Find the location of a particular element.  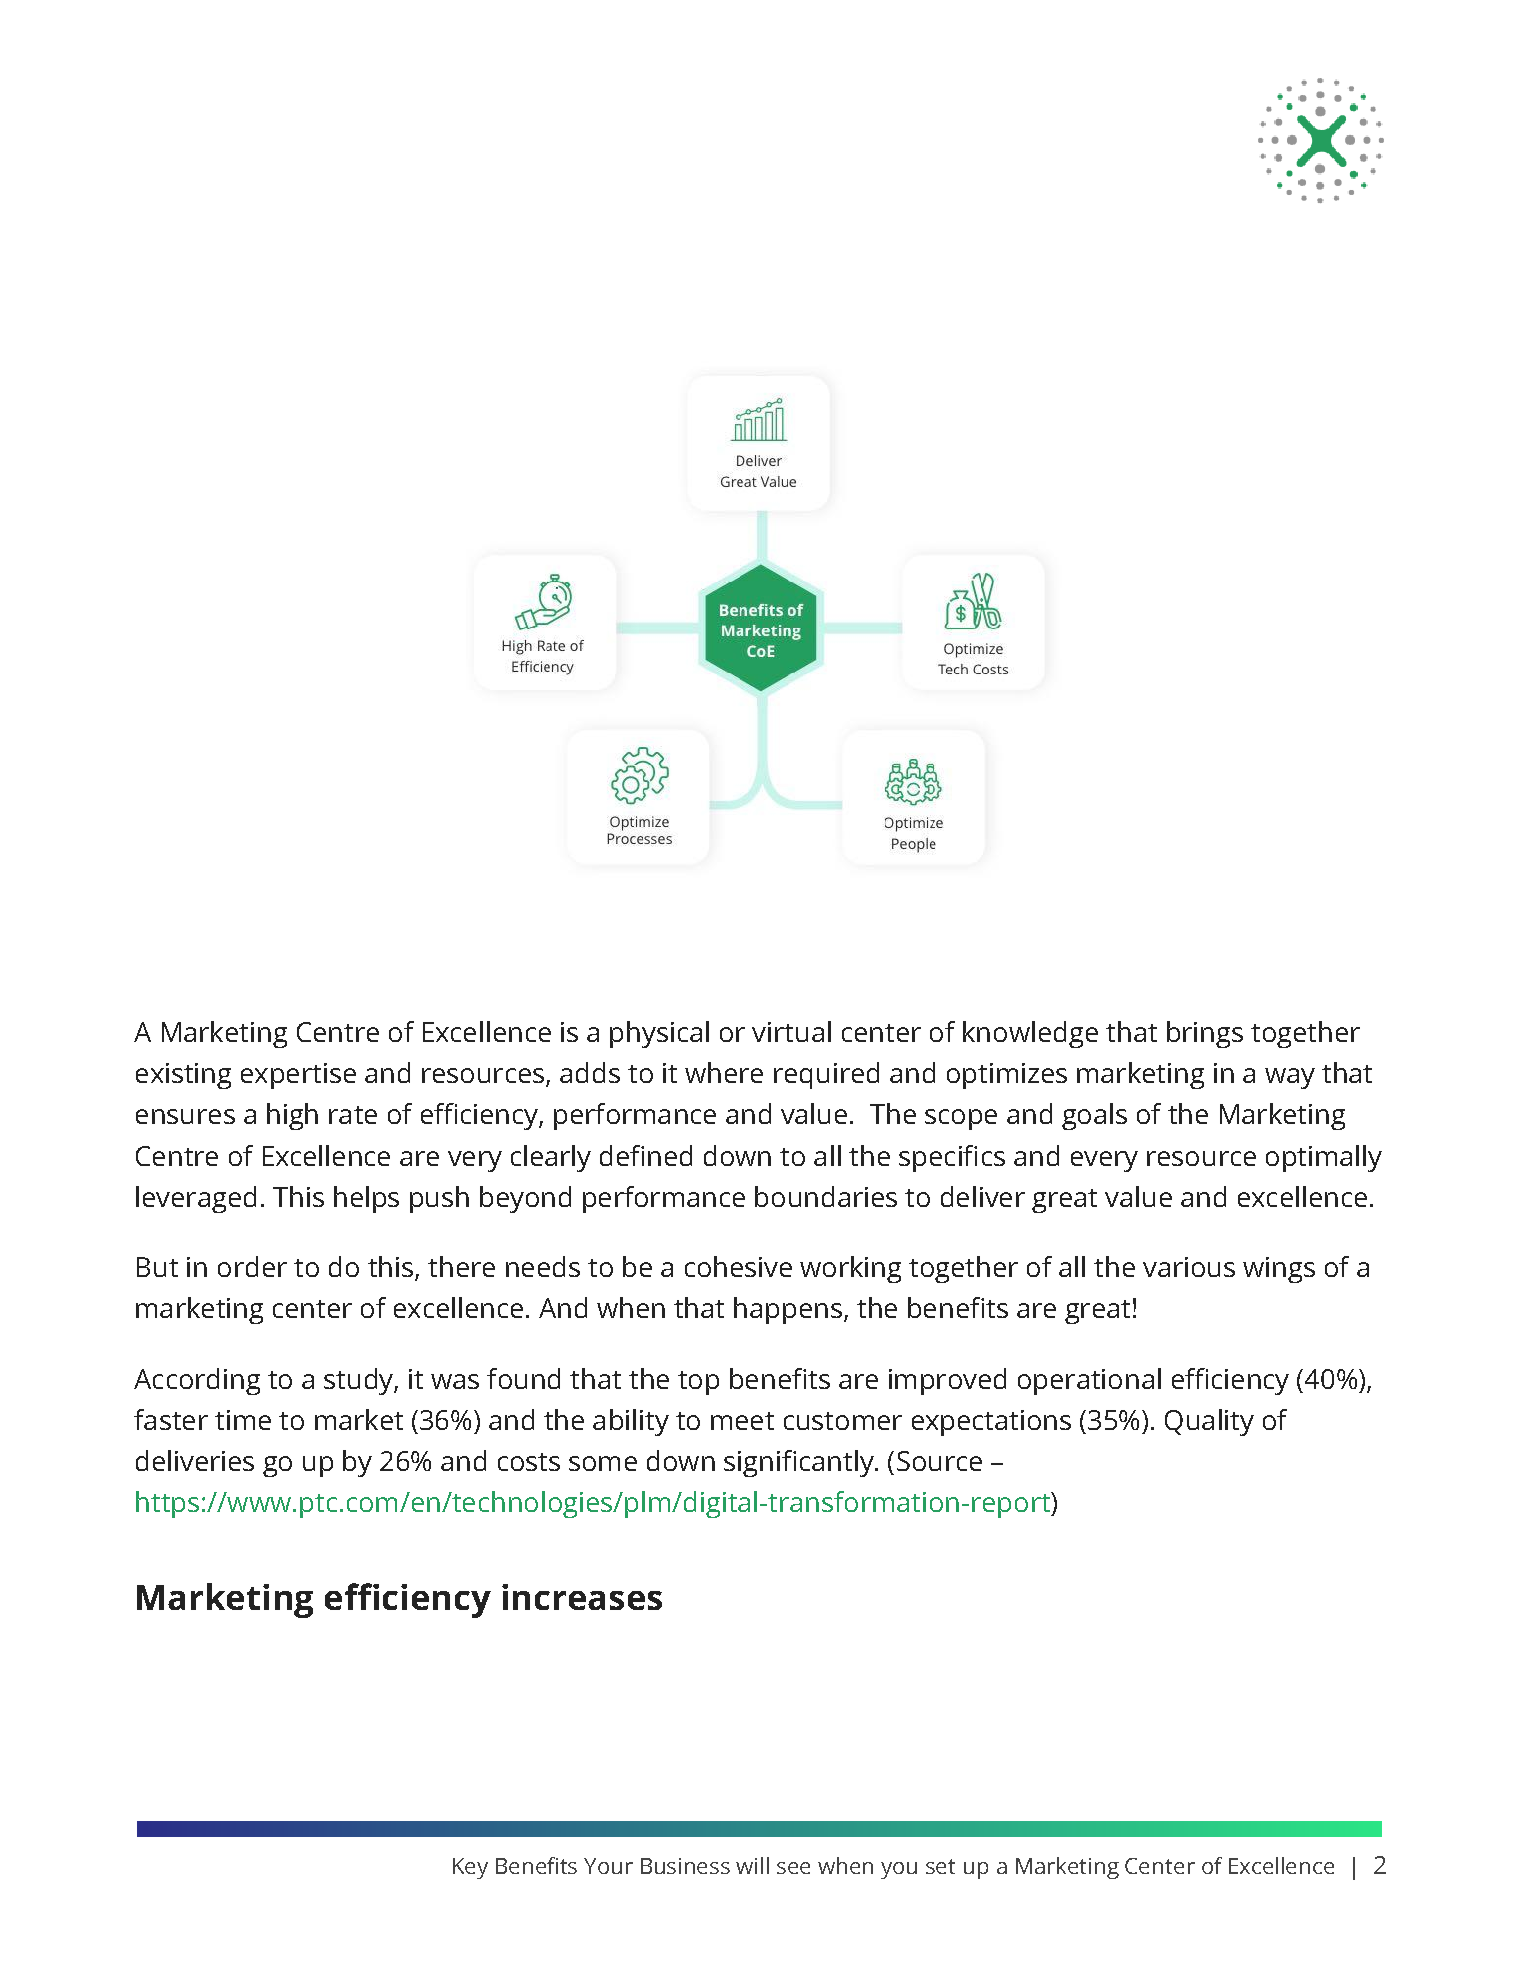

brings is located at coordinates (1205, 1034).
